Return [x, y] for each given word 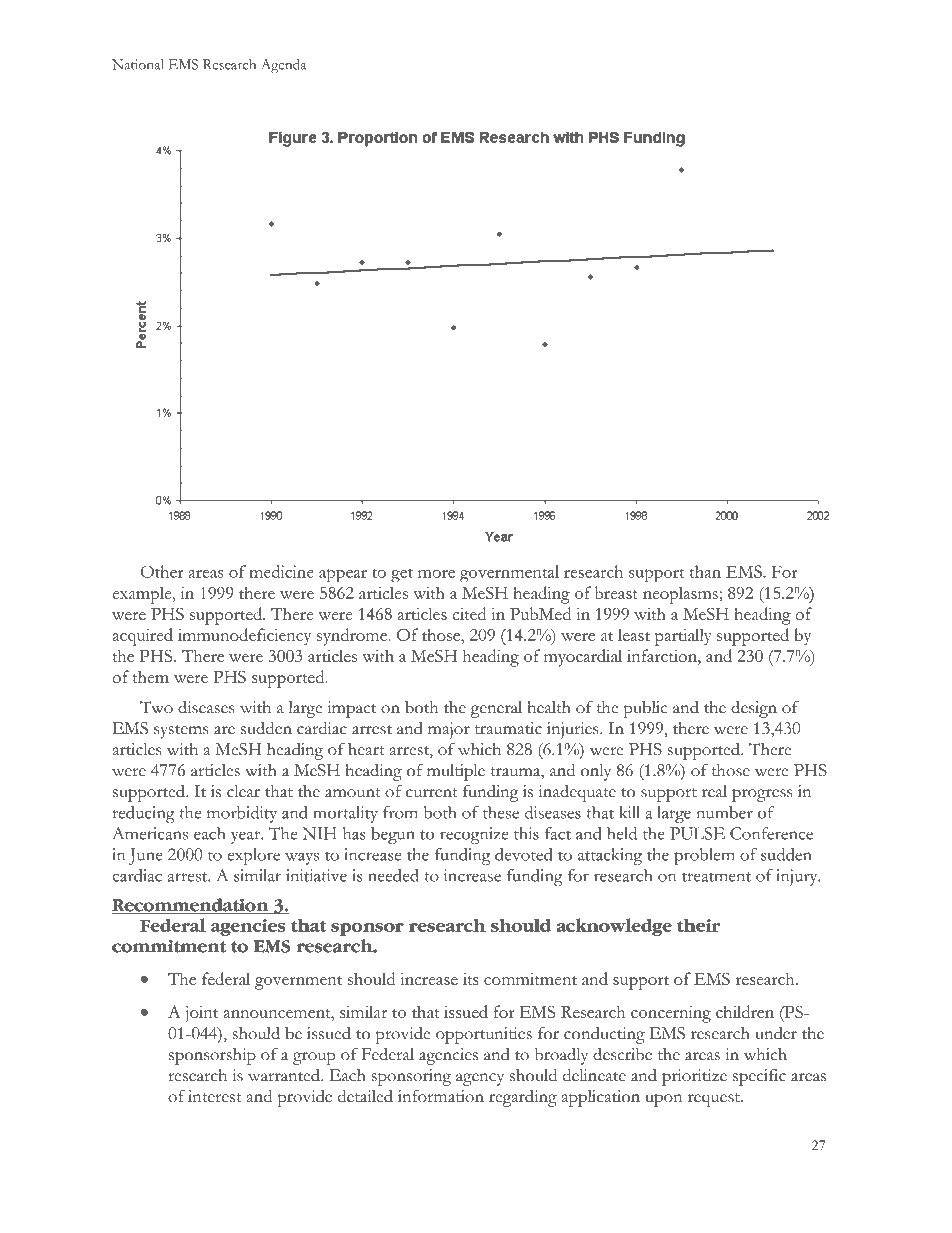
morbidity [242, 814]
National [138, 64]
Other [162, 571]
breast [616, 592]
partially [683, 637]
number [725, 812]
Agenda [284, 66]
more [436, 574]
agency [480, 1079]
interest [215, 1096]
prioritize [694, 1077]
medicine [281, 571]
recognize [474, 835]
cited [469, 613]
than [705, 571]
